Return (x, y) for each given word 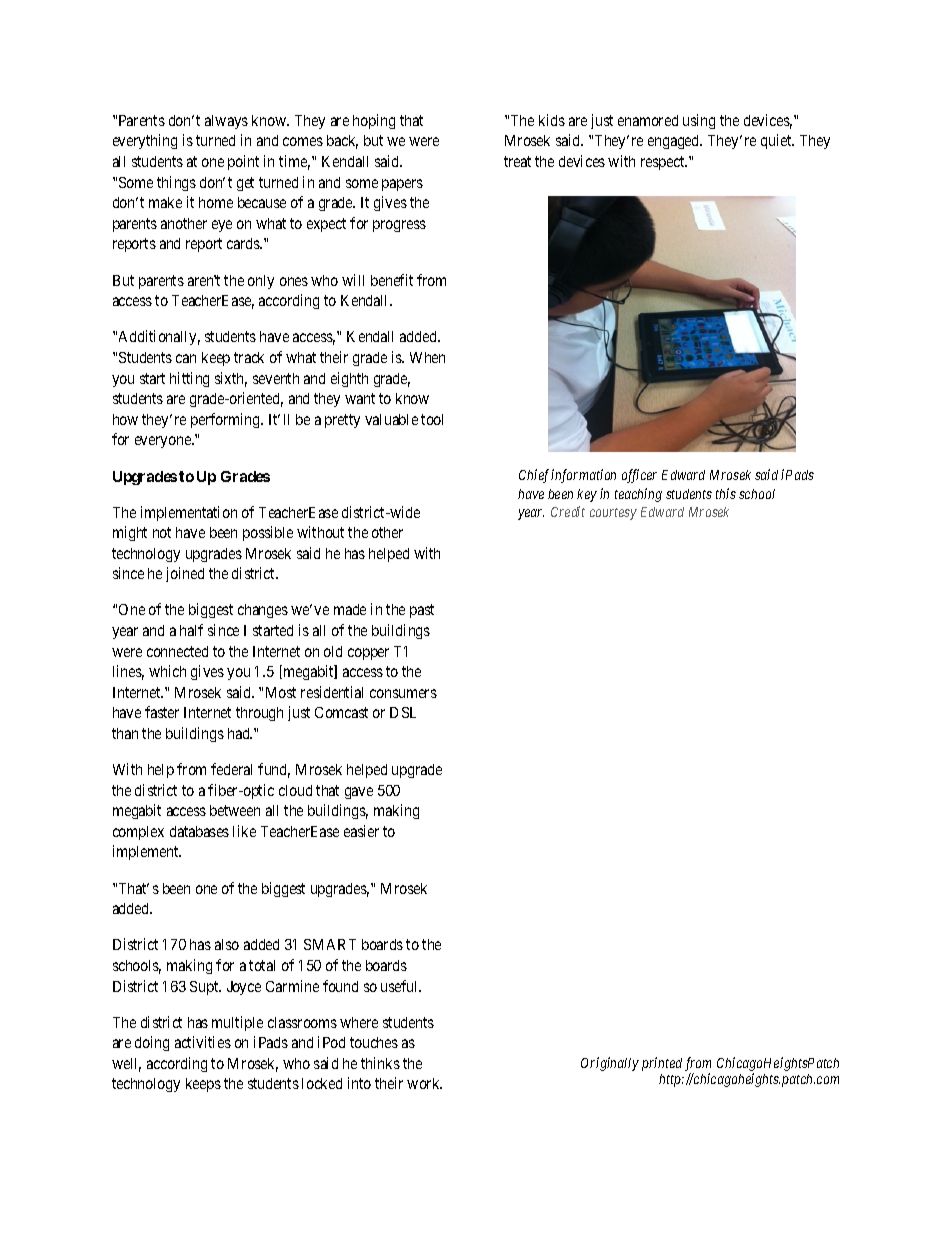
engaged (675, 142)
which (167, 671)
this (726, 493)
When (427, 357)
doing (152, 1043)
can (186, 358)
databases (199, 831)
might (130, 533)
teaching (638, 495)
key (587, 495)
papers (402, 185)
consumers (403, 693)
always (226, 122)
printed (662, 1064)
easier (361, 831)
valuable (391, 419)
